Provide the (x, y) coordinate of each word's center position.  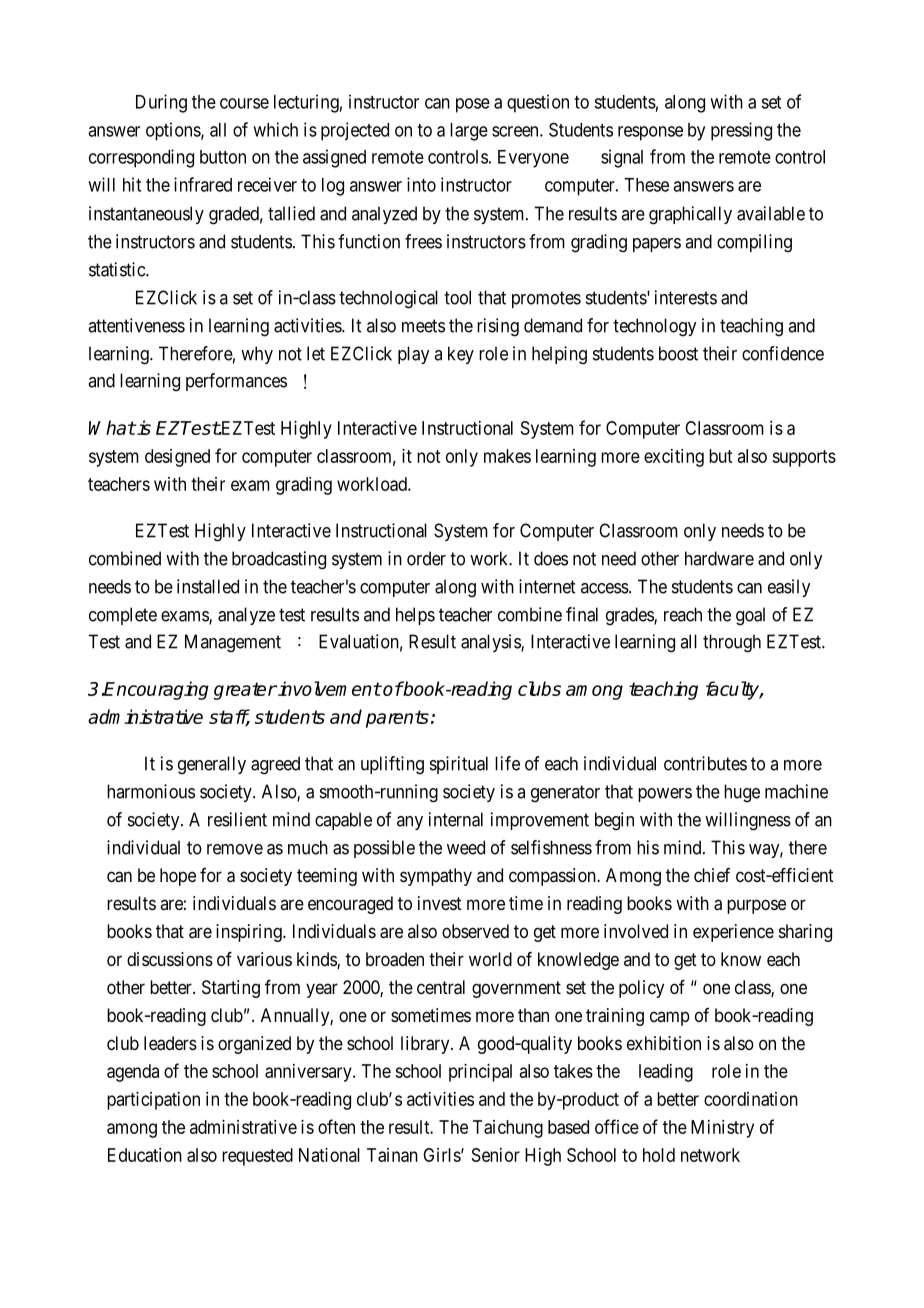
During (161, 103)
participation (153, 1101)
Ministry (722, 1129)
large (469, 132)
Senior (496, 1155)
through (732, 643)
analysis (491, 643)
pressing (741, 131)
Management (233, 643)
